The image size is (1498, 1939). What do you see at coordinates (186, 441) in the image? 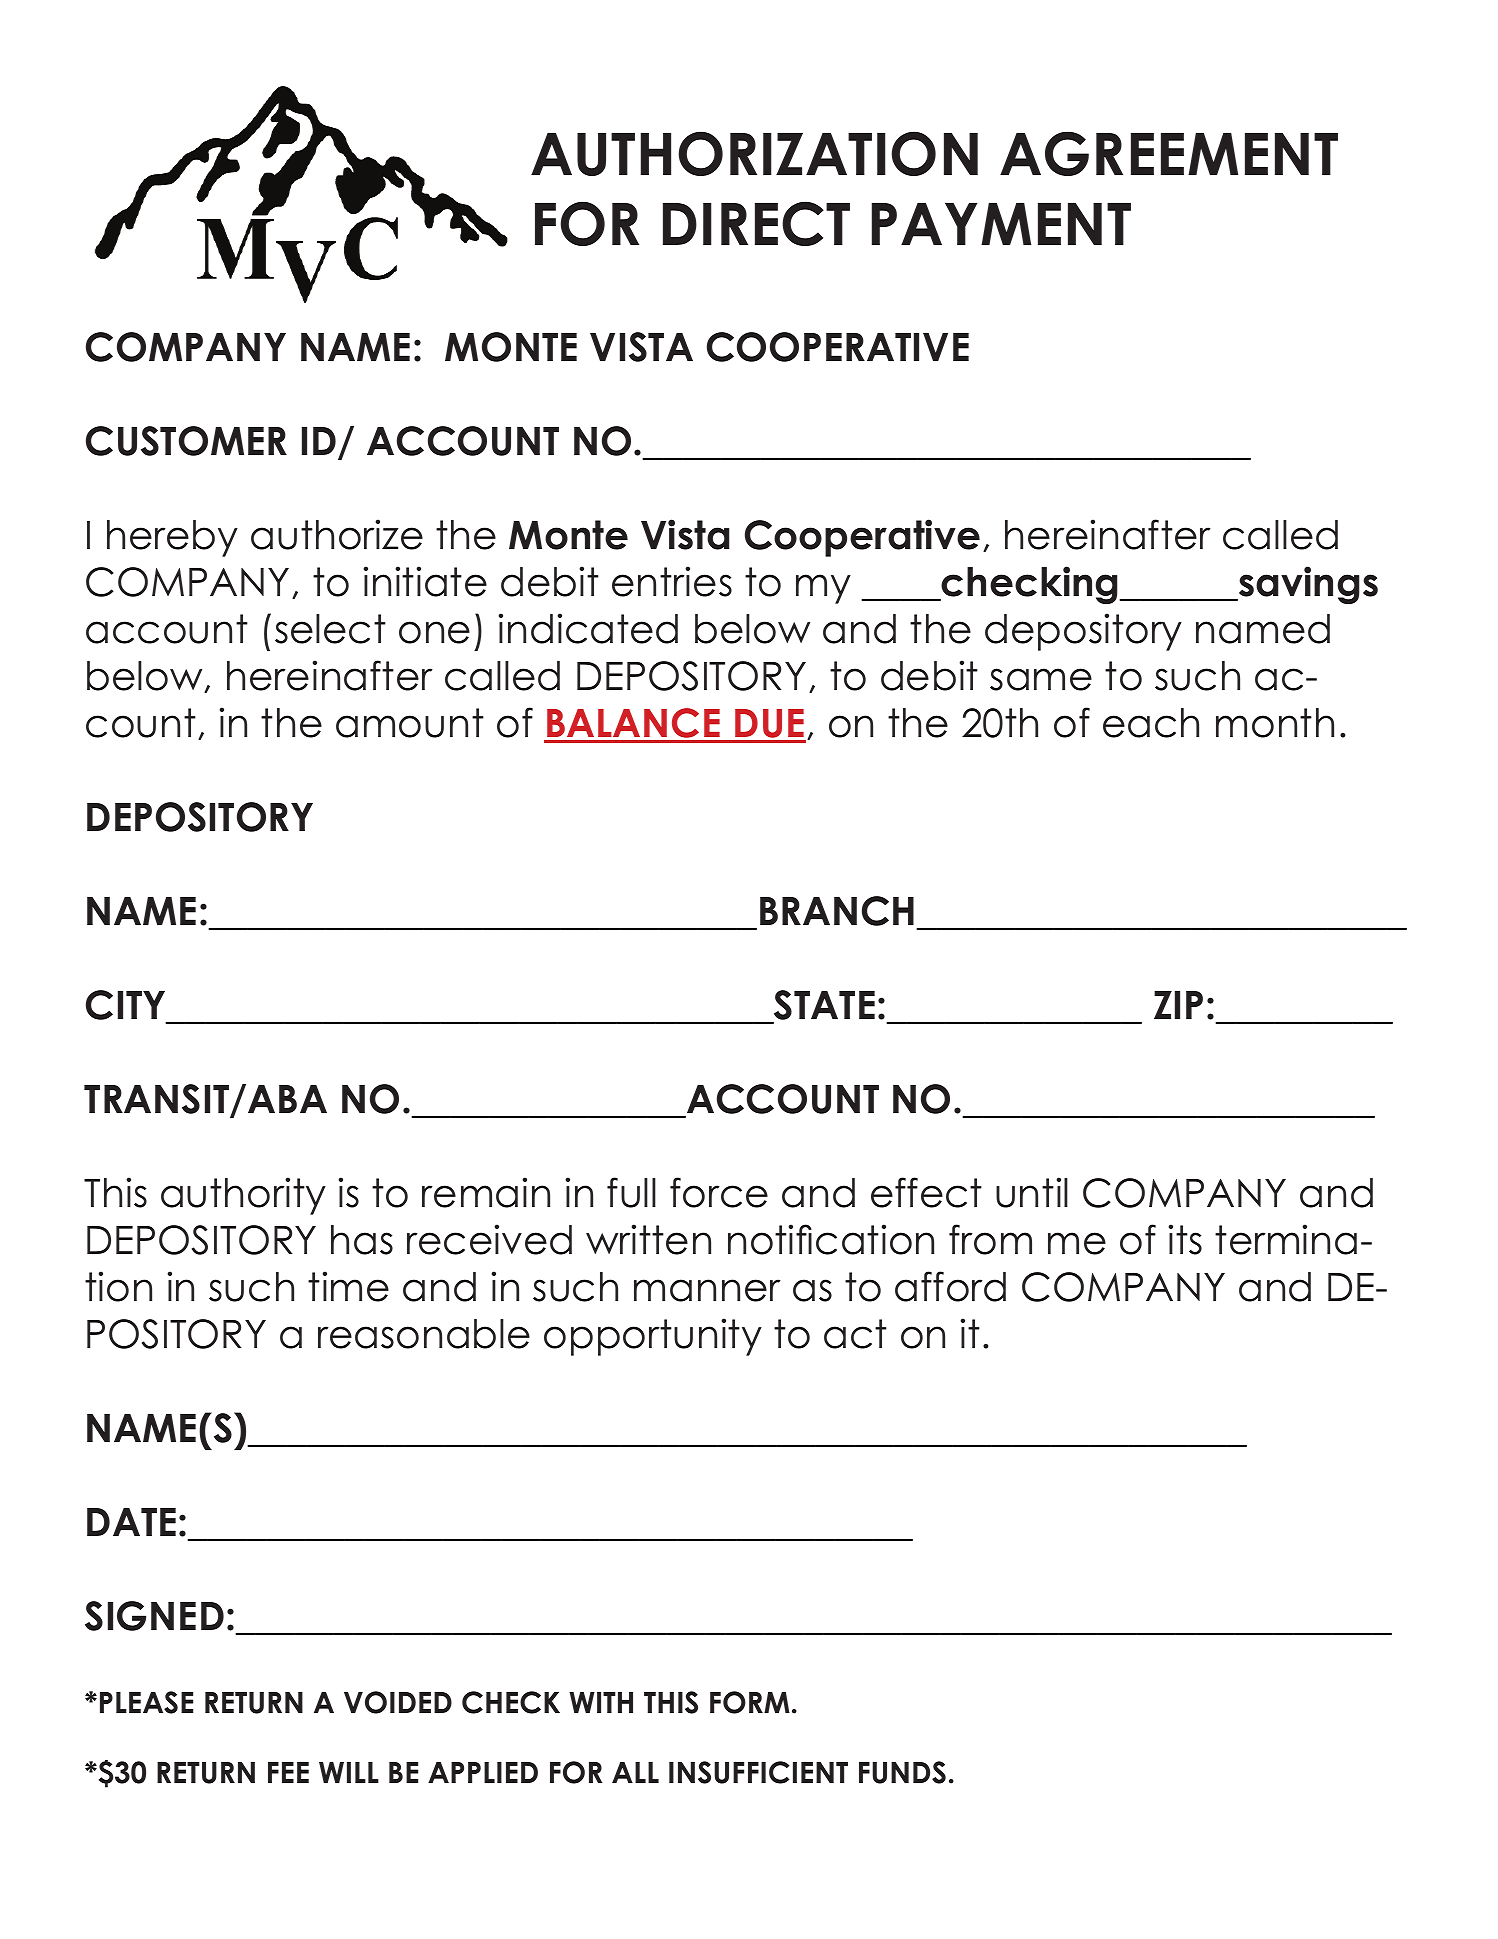
I see `CUSTOMER` at bounding box center [186, 441].
